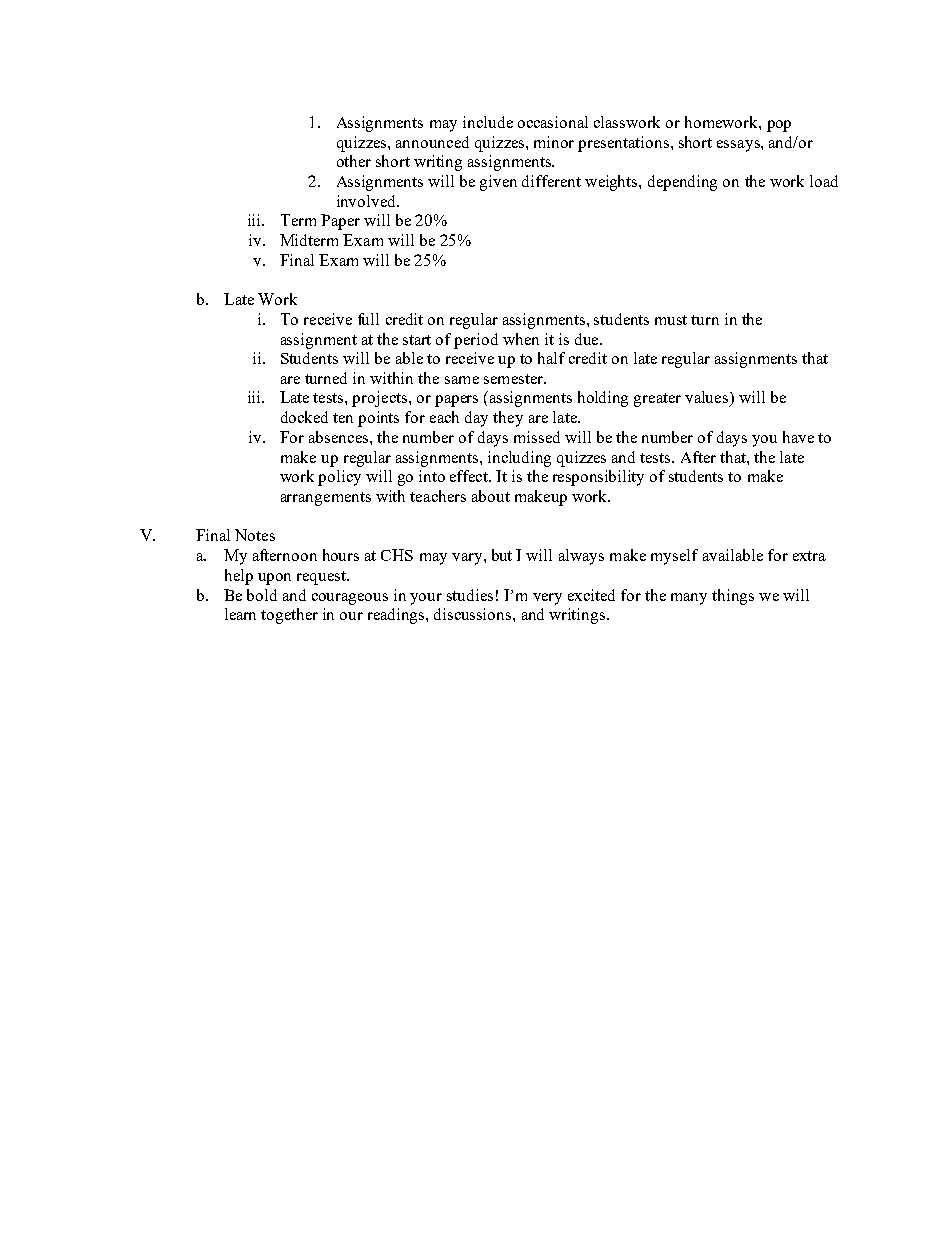  I want to click on full, so click(368, 319).
